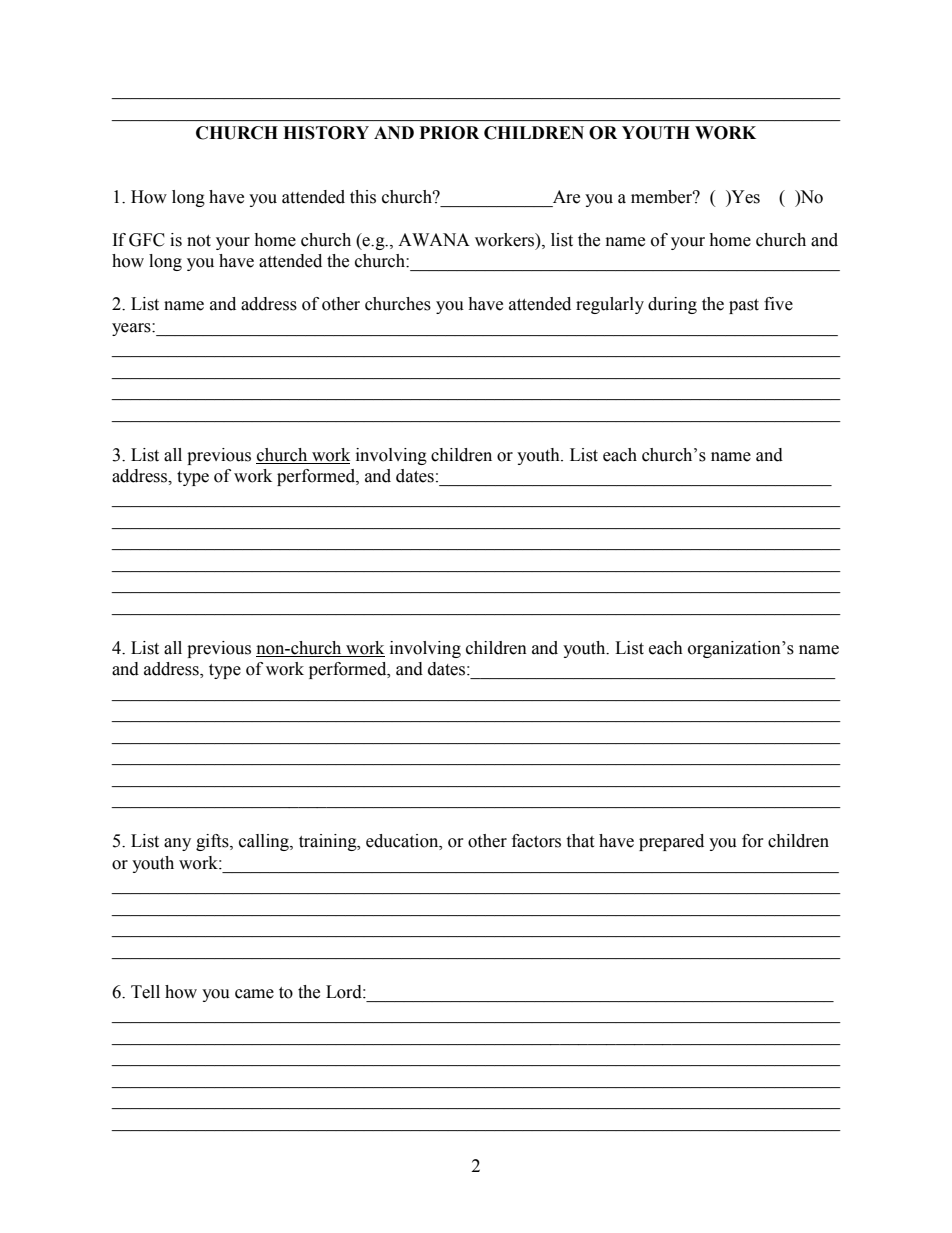 The width and height of the document is (952, 1233). Describe the element at coordinates (449, 133) in the document. I see `PRIOR` at that location.
